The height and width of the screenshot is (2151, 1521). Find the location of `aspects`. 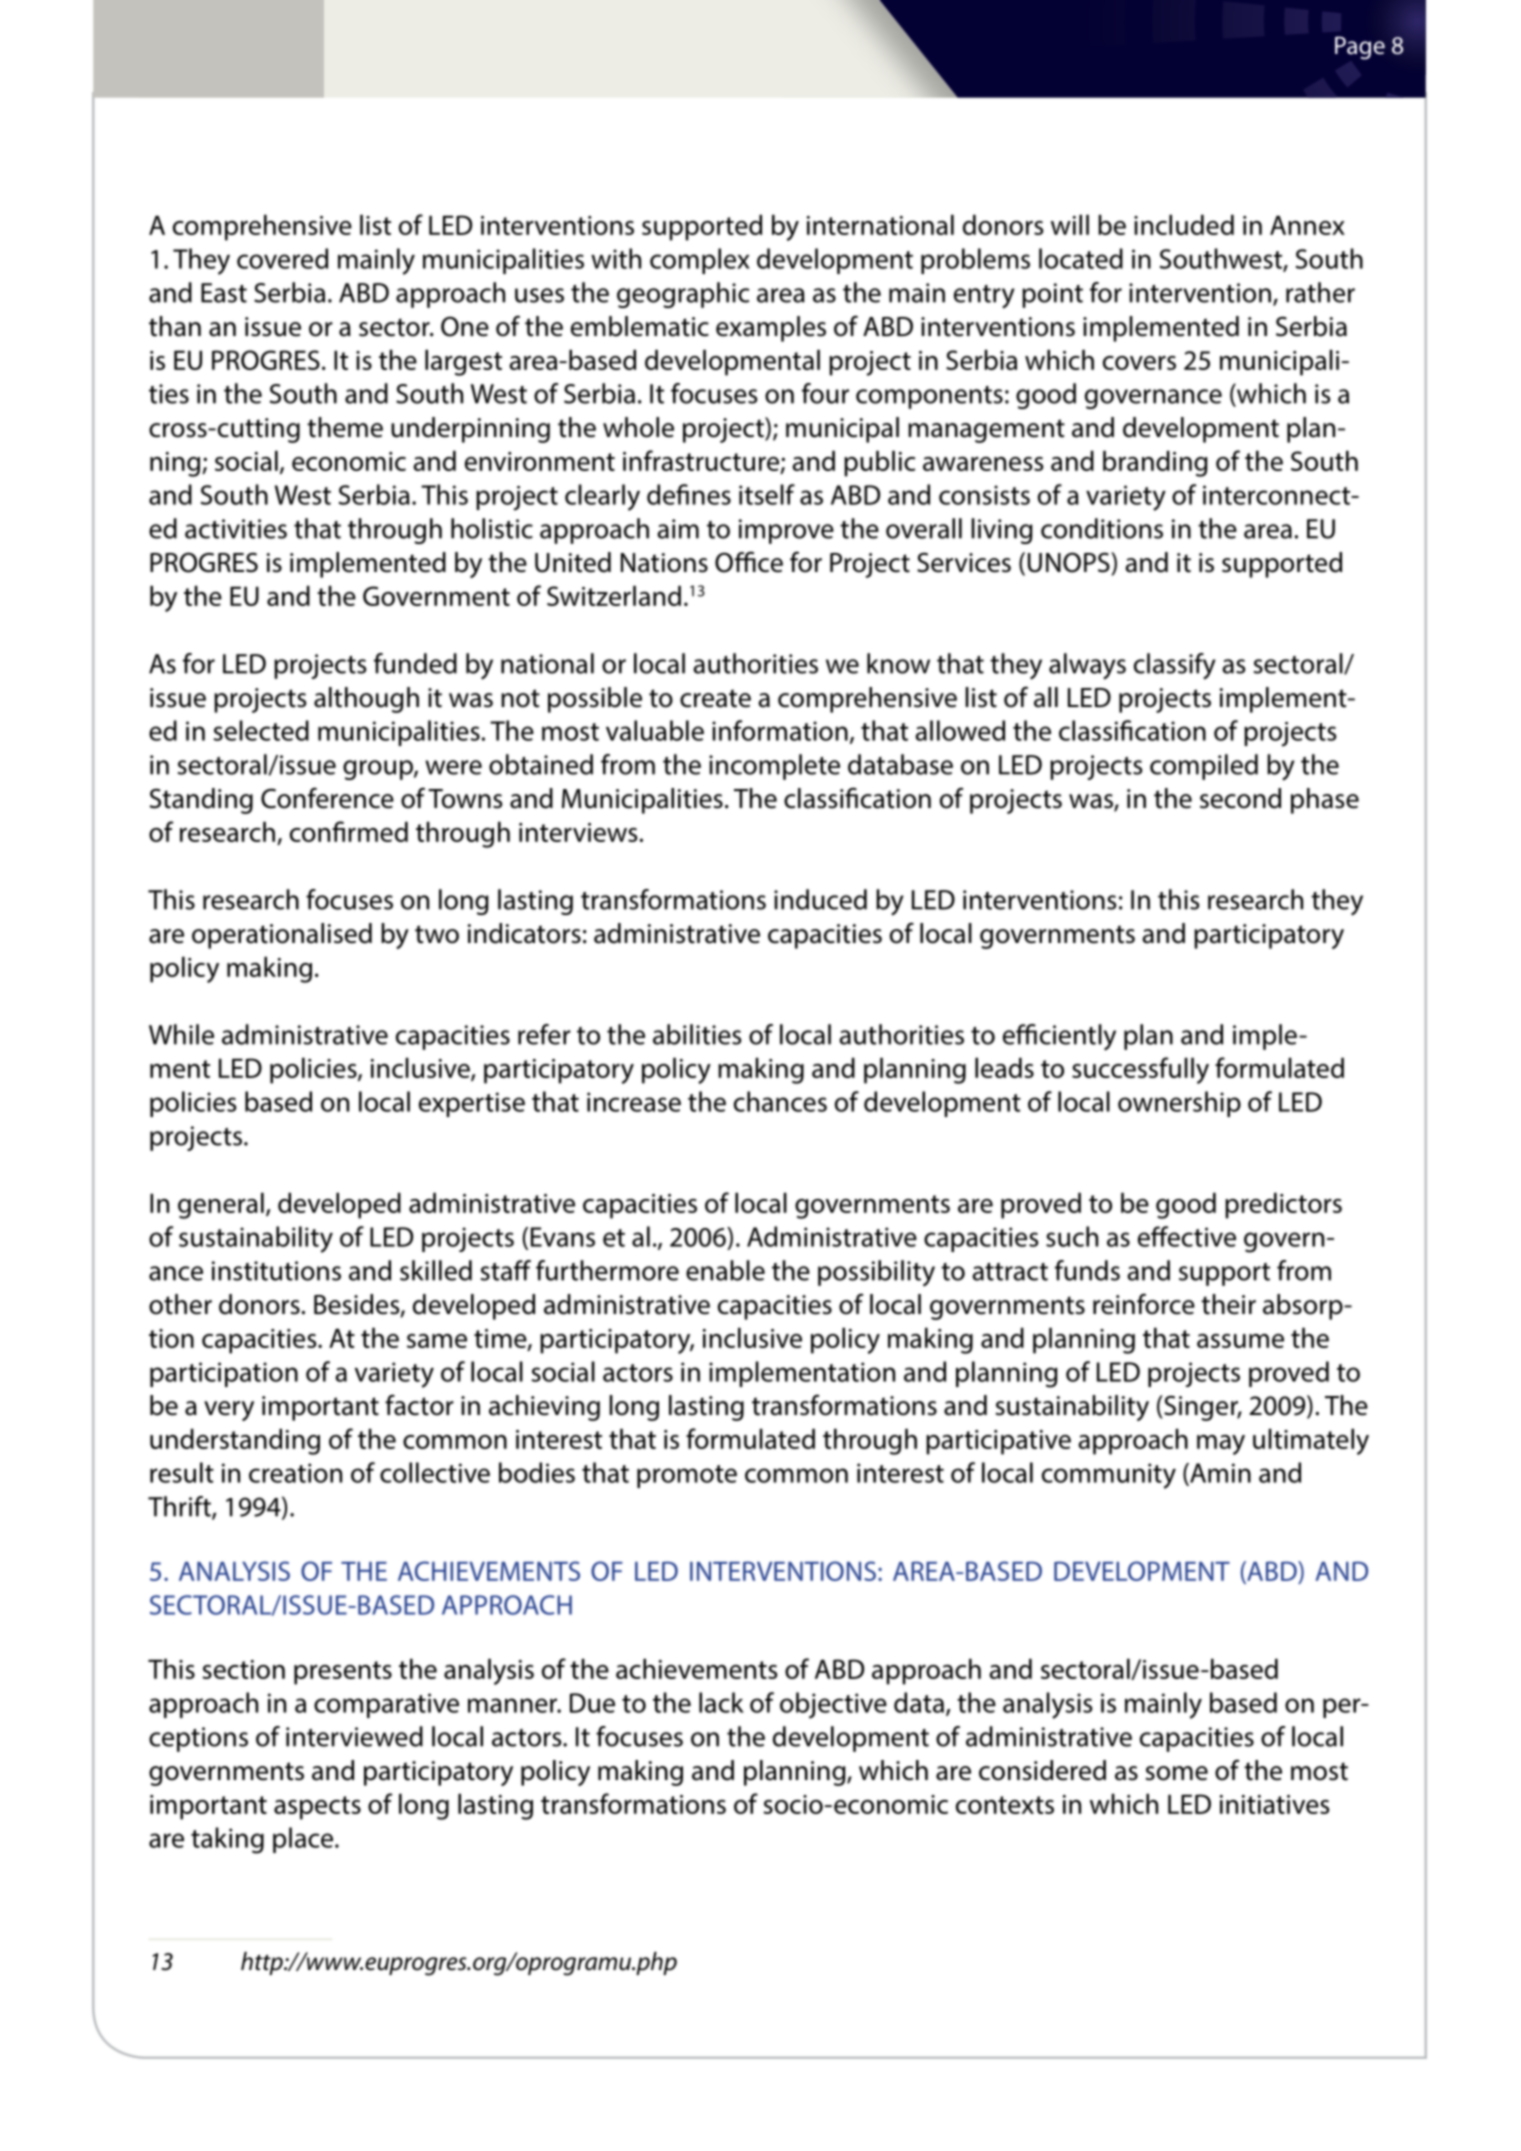

aspects is located at coordinates (317, 1808).
